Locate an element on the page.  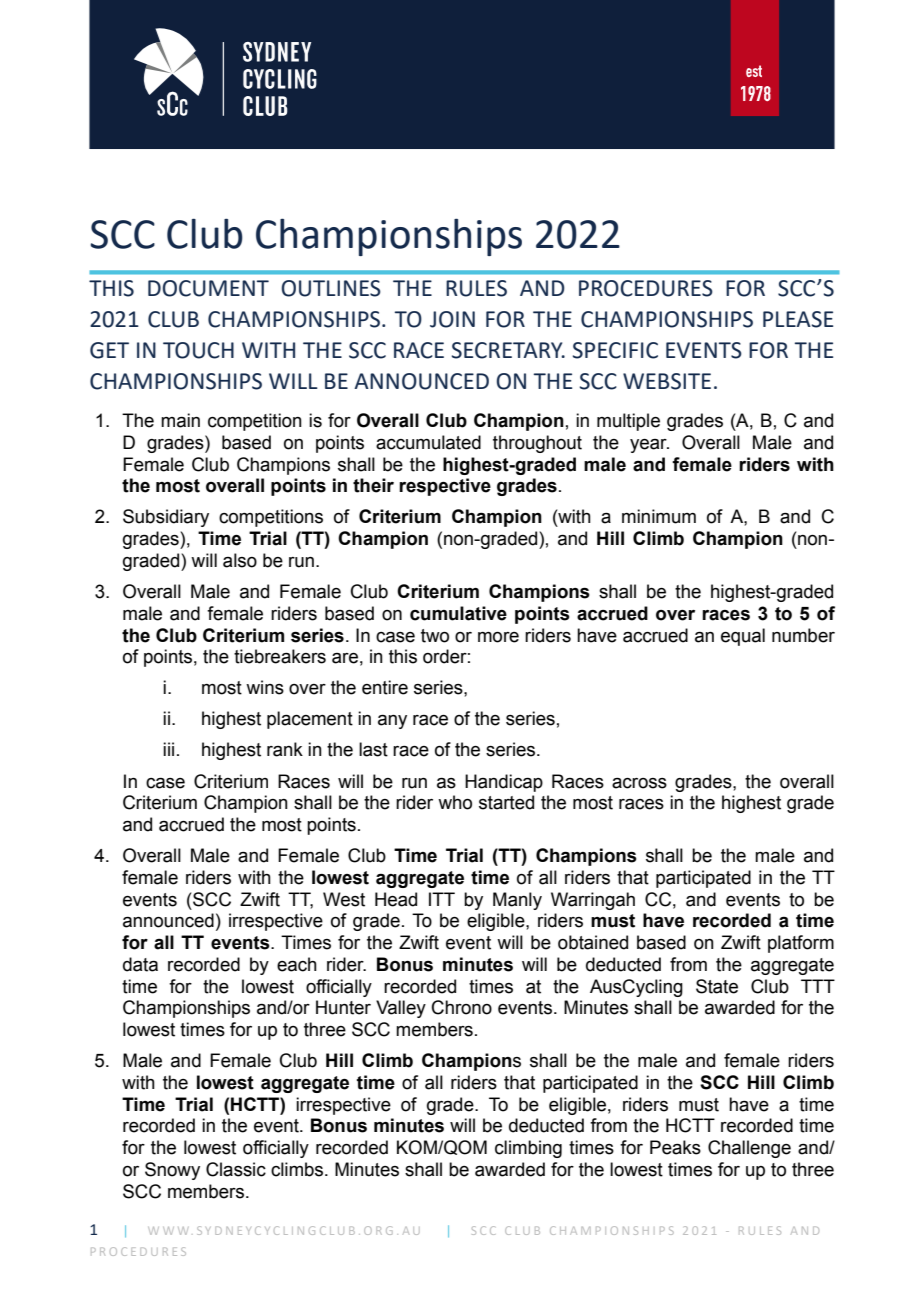
Subsidiary is located at coordinates (166, 518).
